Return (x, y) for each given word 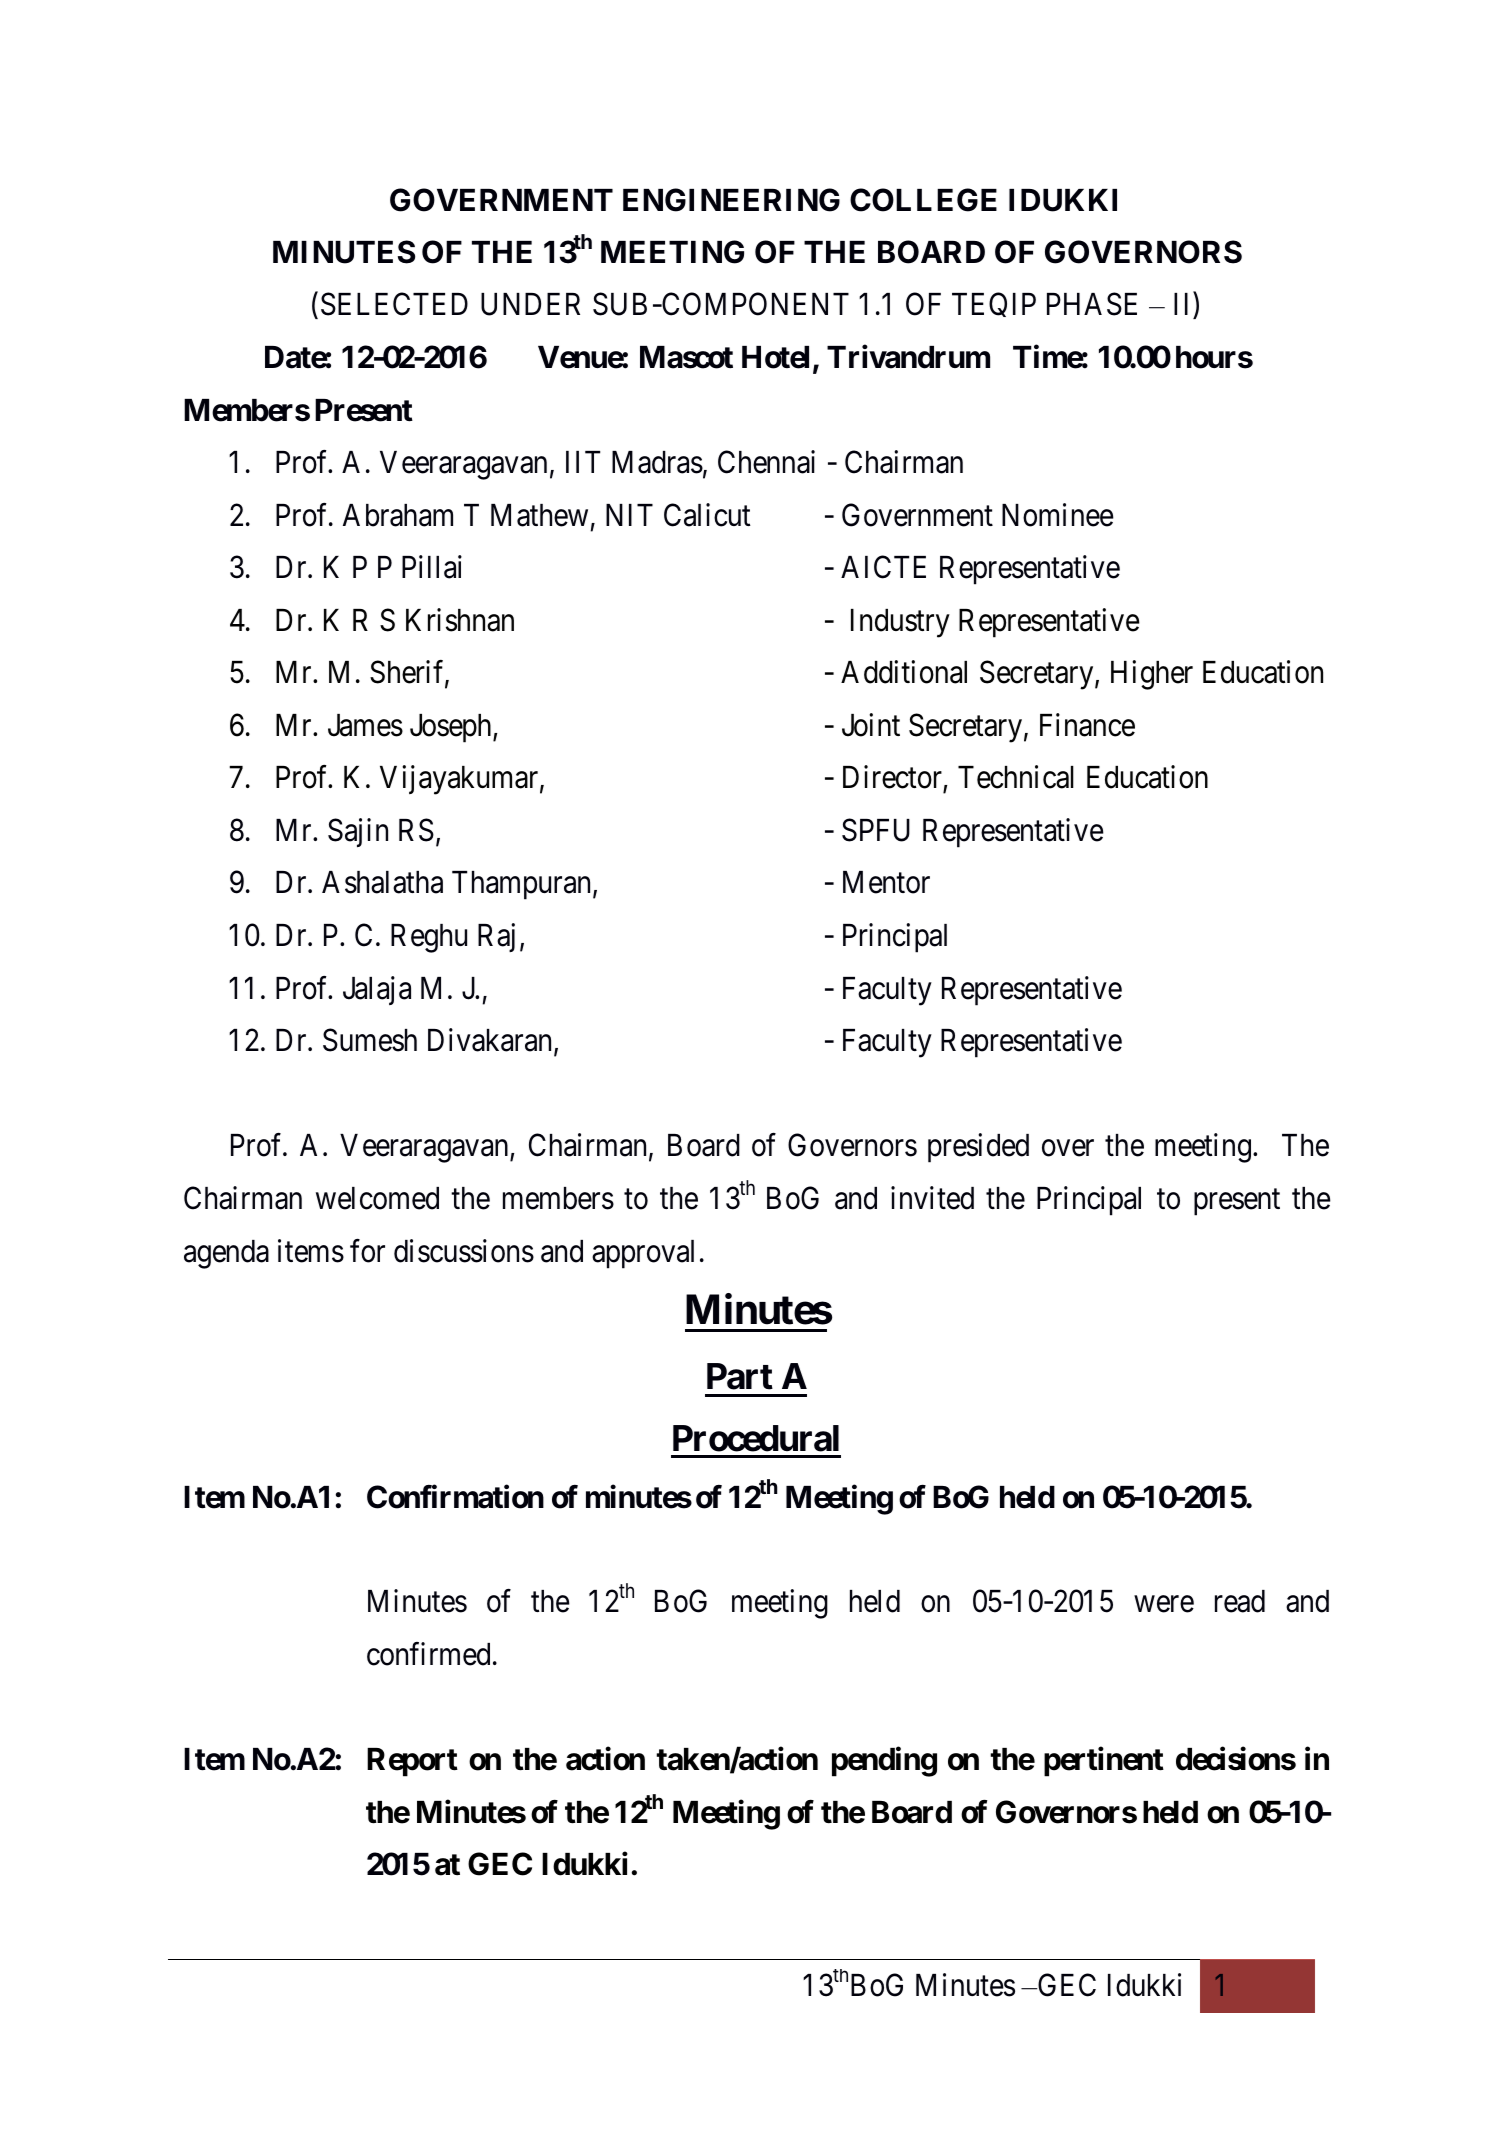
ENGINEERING (731, 200)
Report (412, 1762)
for (367, 1251)
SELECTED (394, 304)
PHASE (1092, 304)
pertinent (1104, 1762)
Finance (1087, 725)
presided (978, 1148)
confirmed (428, 1654)
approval (643, 1254)
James (365, 725)
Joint (871, 725)
